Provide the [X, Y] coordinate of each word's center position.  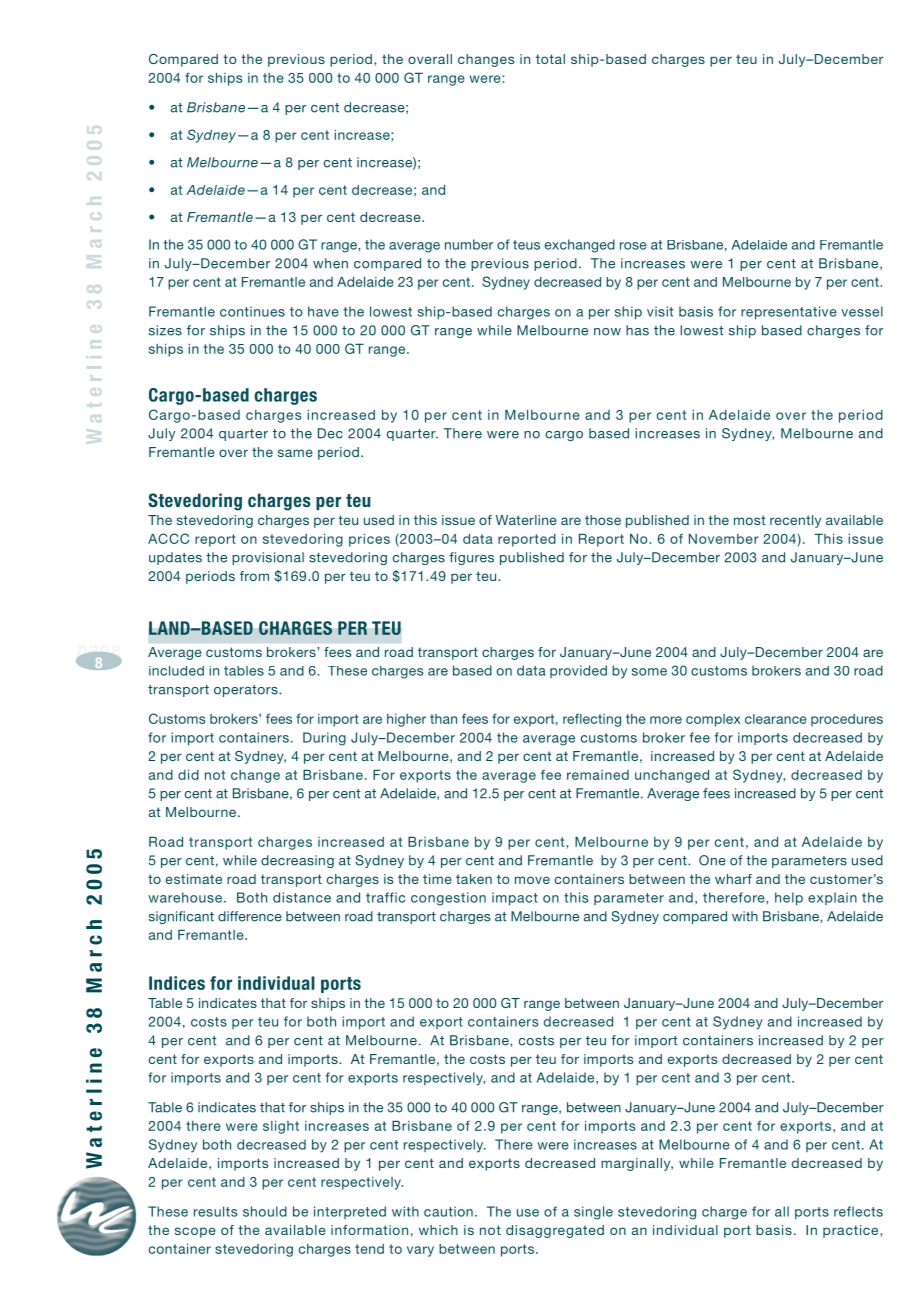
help [789, 899]
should [265, 1211]
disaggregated [555, 1231]
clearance [776, 719]
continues [252, 311]
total [550, 59]
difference [250, 916]
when [330, 263]
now [607, 332]
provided [578, 671]
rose [633, 246]
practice [852, 1231]
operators [247, 691]
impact [515, 899]
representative [789, 313]
